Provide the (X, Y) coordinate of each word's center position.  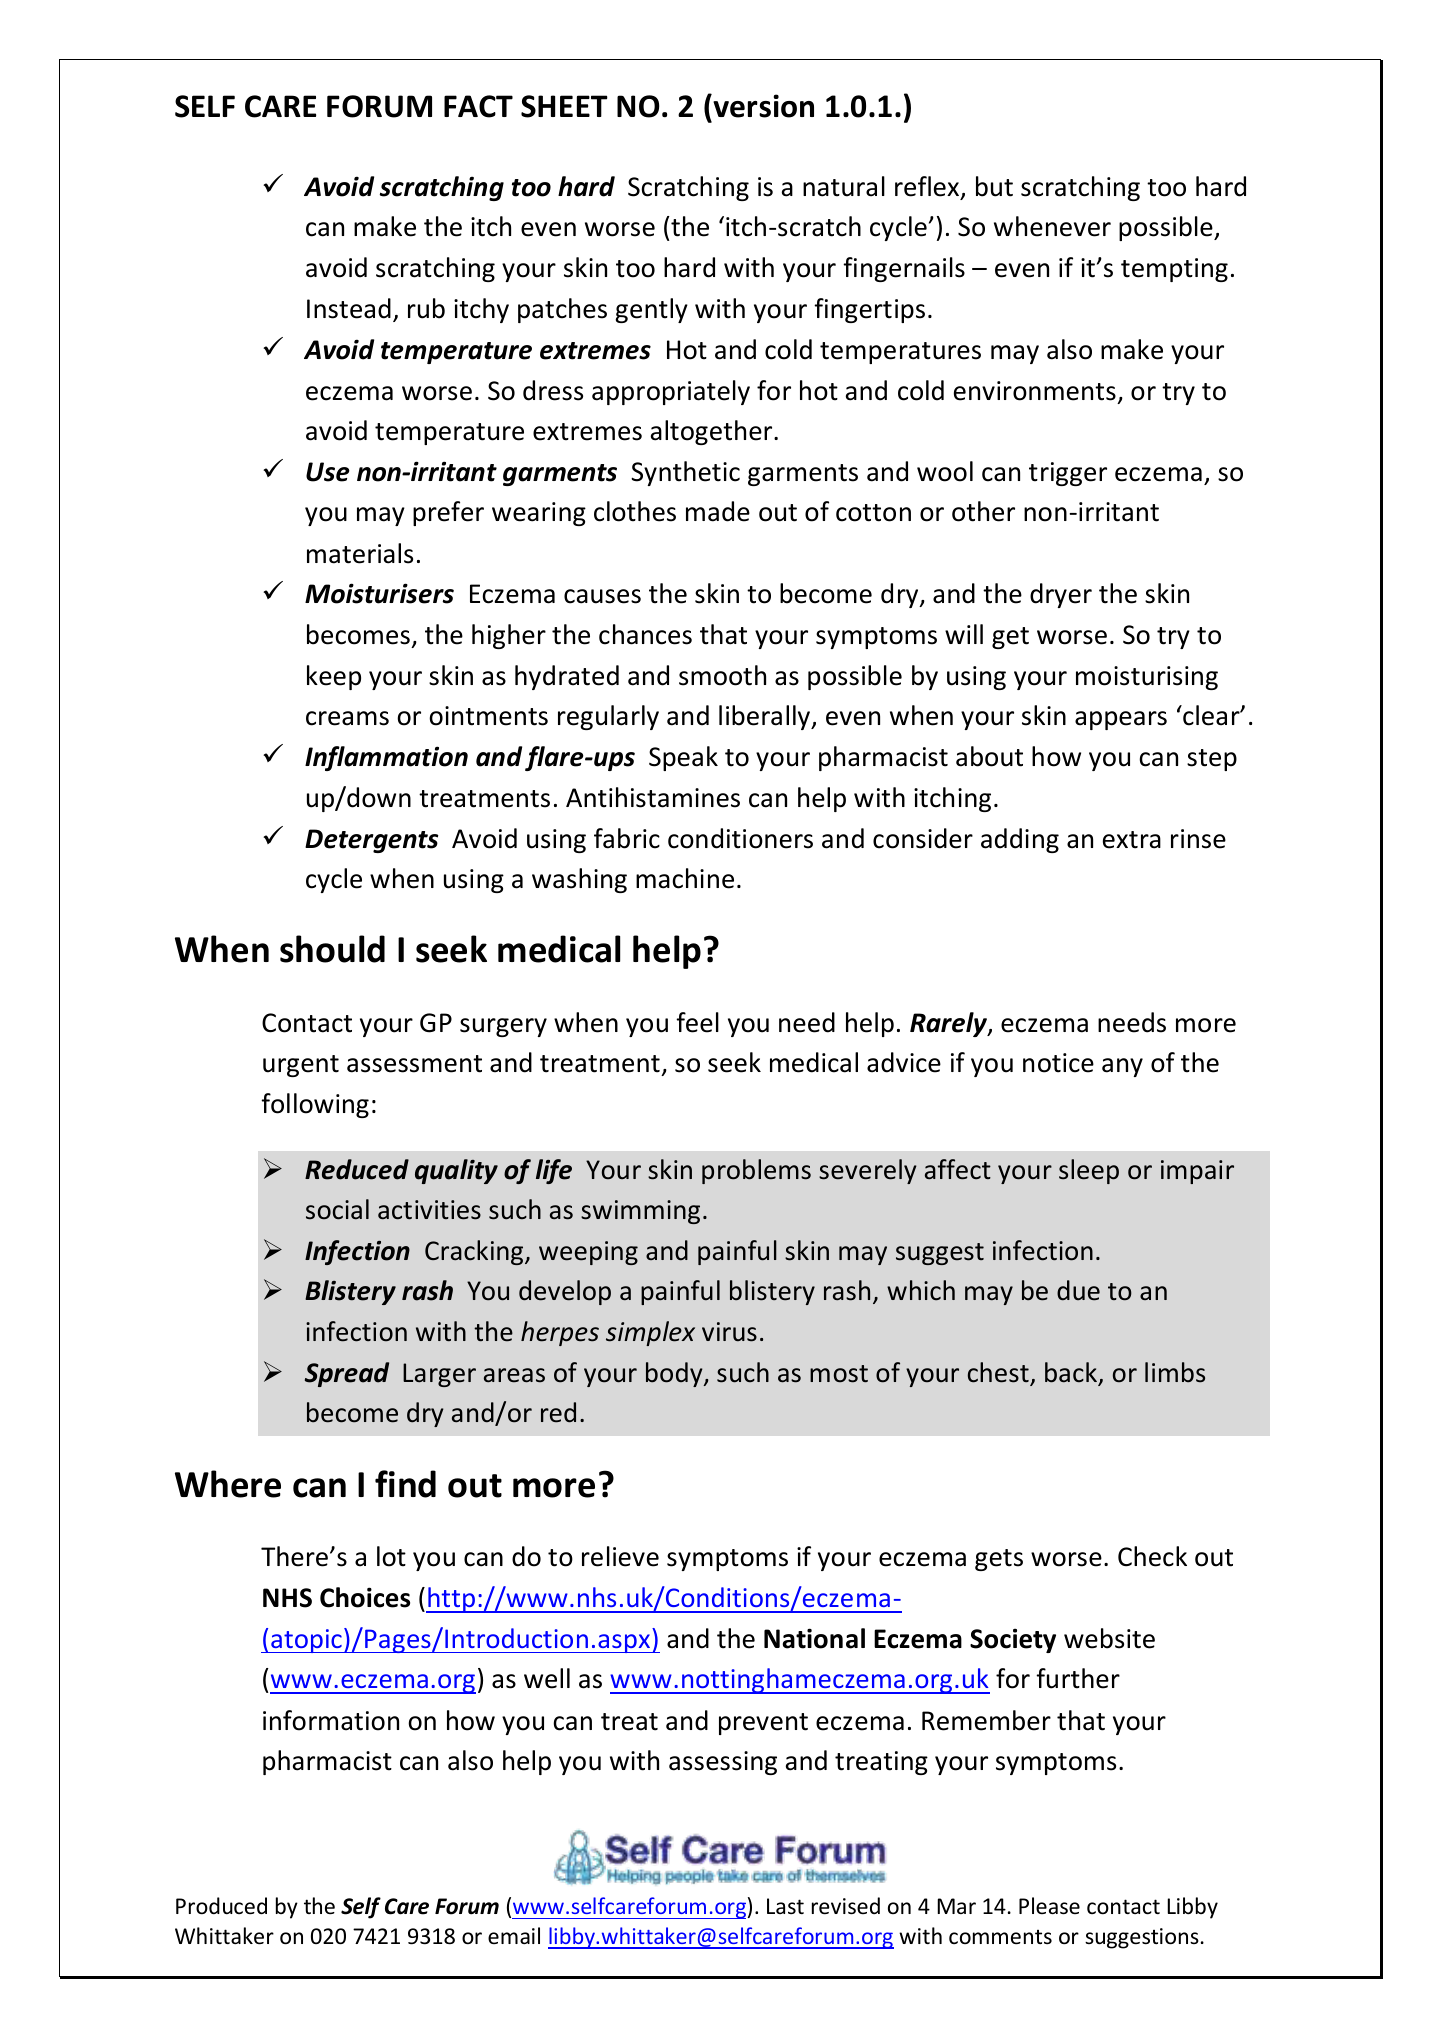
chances (645, 634)
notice (1058, 1063)
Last (785, 1906)
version (762, 106)
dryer (1061, 595)
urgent (301, 1066)
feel (697, 1022)
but (994, 186)
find (405, 1484)
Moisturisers (379, 593)
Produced (221, 1906)
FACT (478, 106)
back (1072, 1373)
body (675, 1374)
